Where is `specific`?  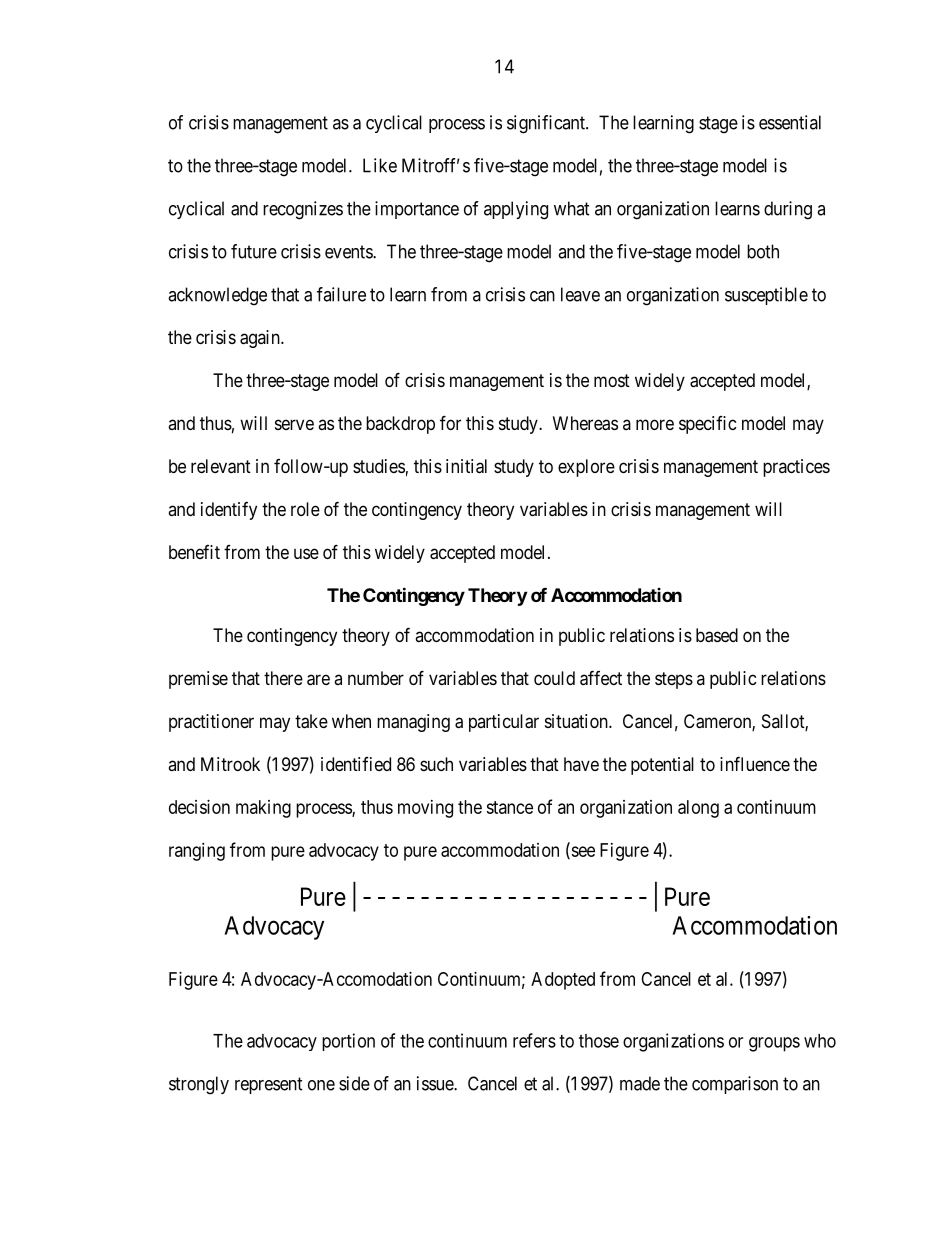
specific is located at coordinates (708, 425).
